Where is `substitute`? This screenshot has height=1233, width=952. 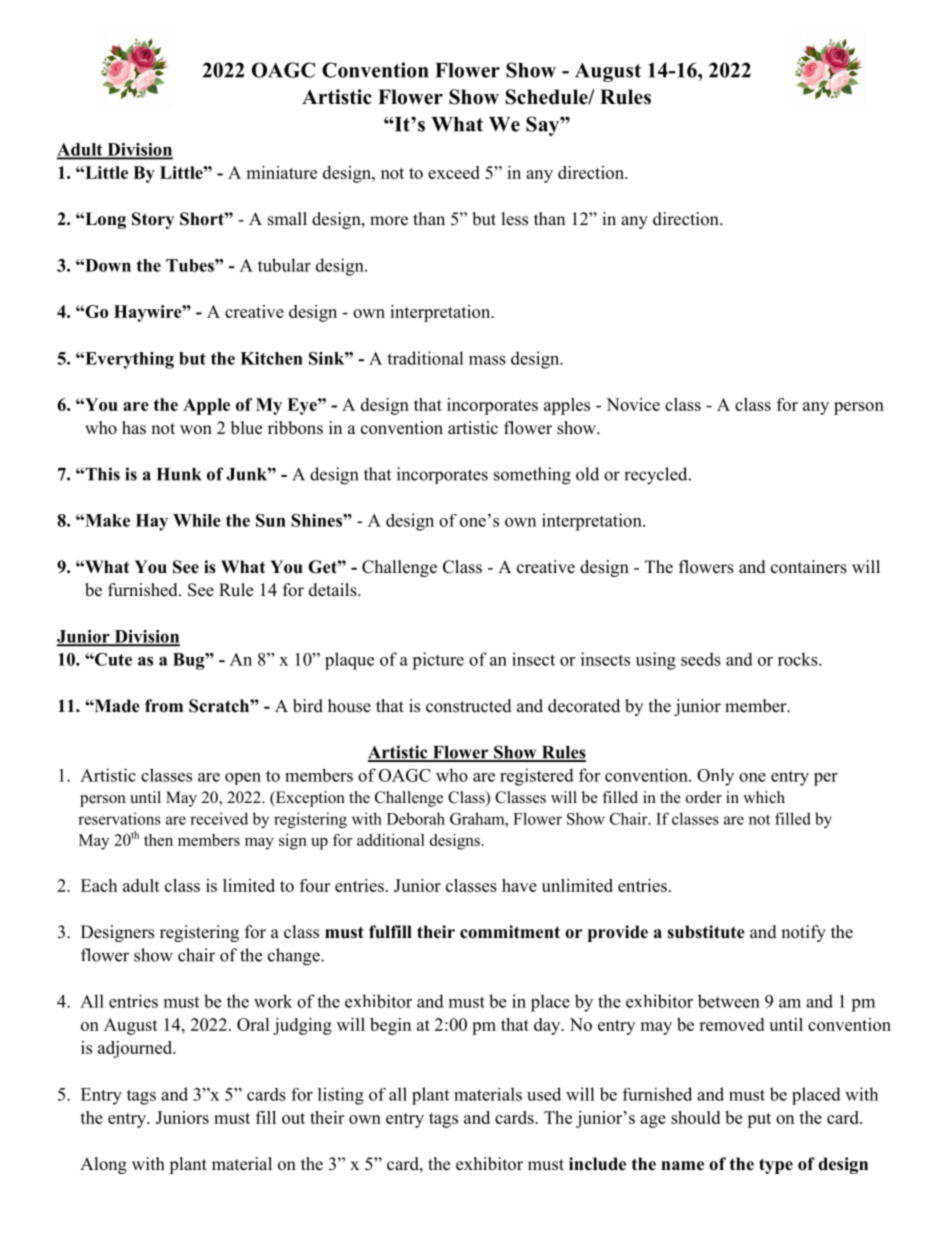
substitute is located at coordinates (706, 932).
